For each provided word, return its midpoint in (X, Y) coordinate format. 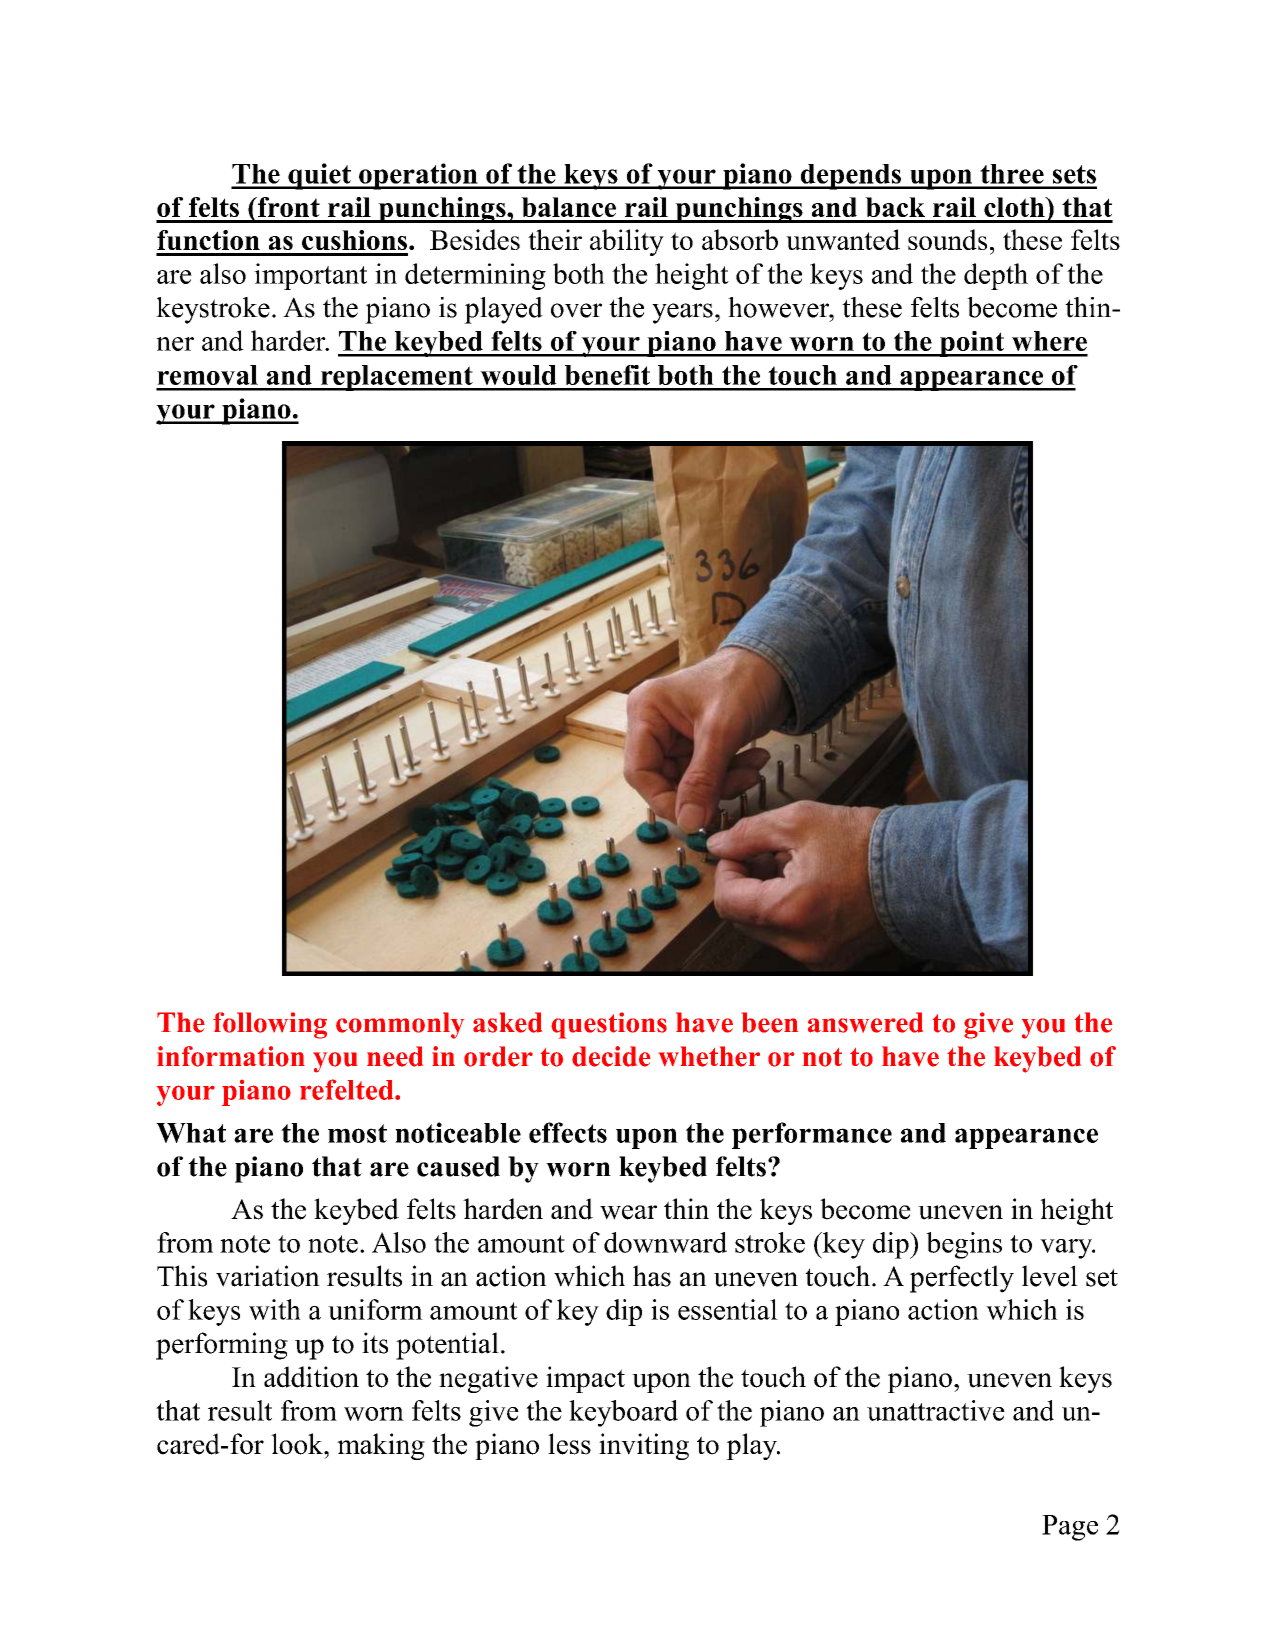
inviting (644, 1446)
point (972, 344)
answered (865, 1022)
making (381, 1446)
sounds (947, 239)
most (357, 1133)
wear (628, 1212)
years (682, 313)
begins (964, 1245)
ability (627, 242)
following (270, 1025)
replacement (396, 378)
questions (609, 1025)
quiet (319, 176)
